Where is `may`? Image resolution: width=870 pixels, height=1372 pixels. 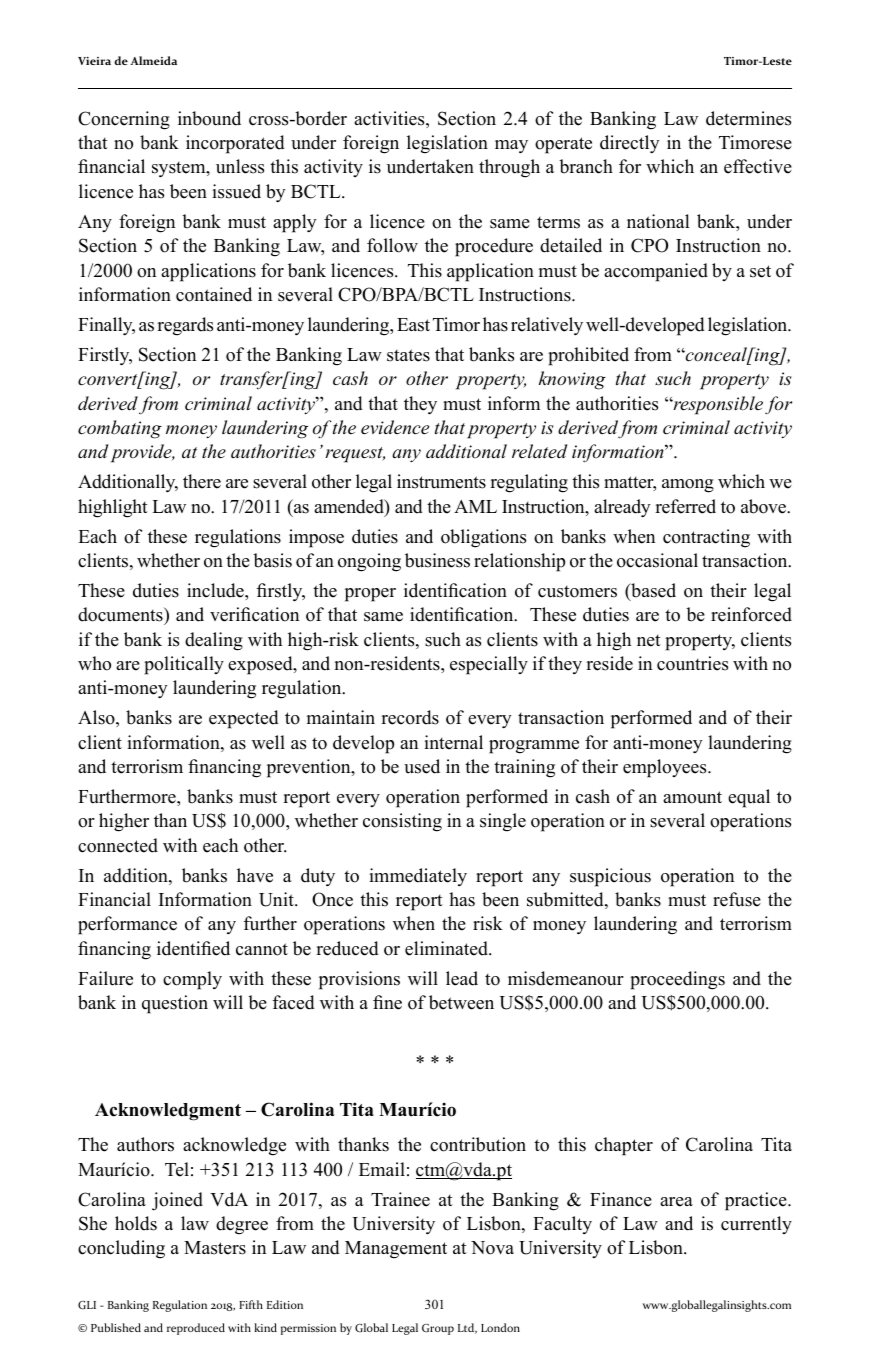
may is located at coordinates (511, 147).
